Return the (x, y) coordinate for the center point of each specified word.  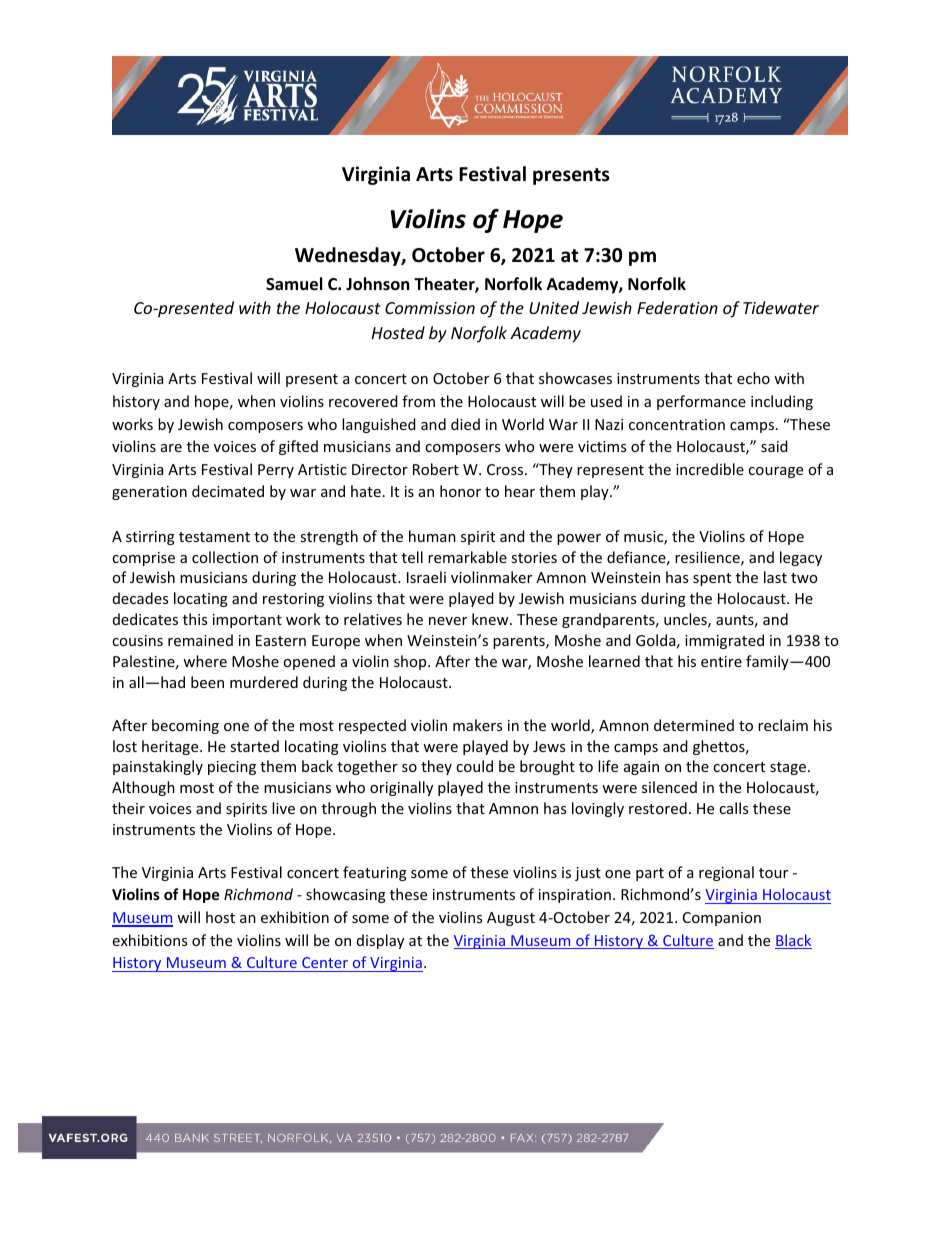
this (195, 619)
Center (325, 962)
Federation (677, 307)
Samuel (294, 284)
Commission (430, 308)
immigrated (724, 641)
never (448, 621)
